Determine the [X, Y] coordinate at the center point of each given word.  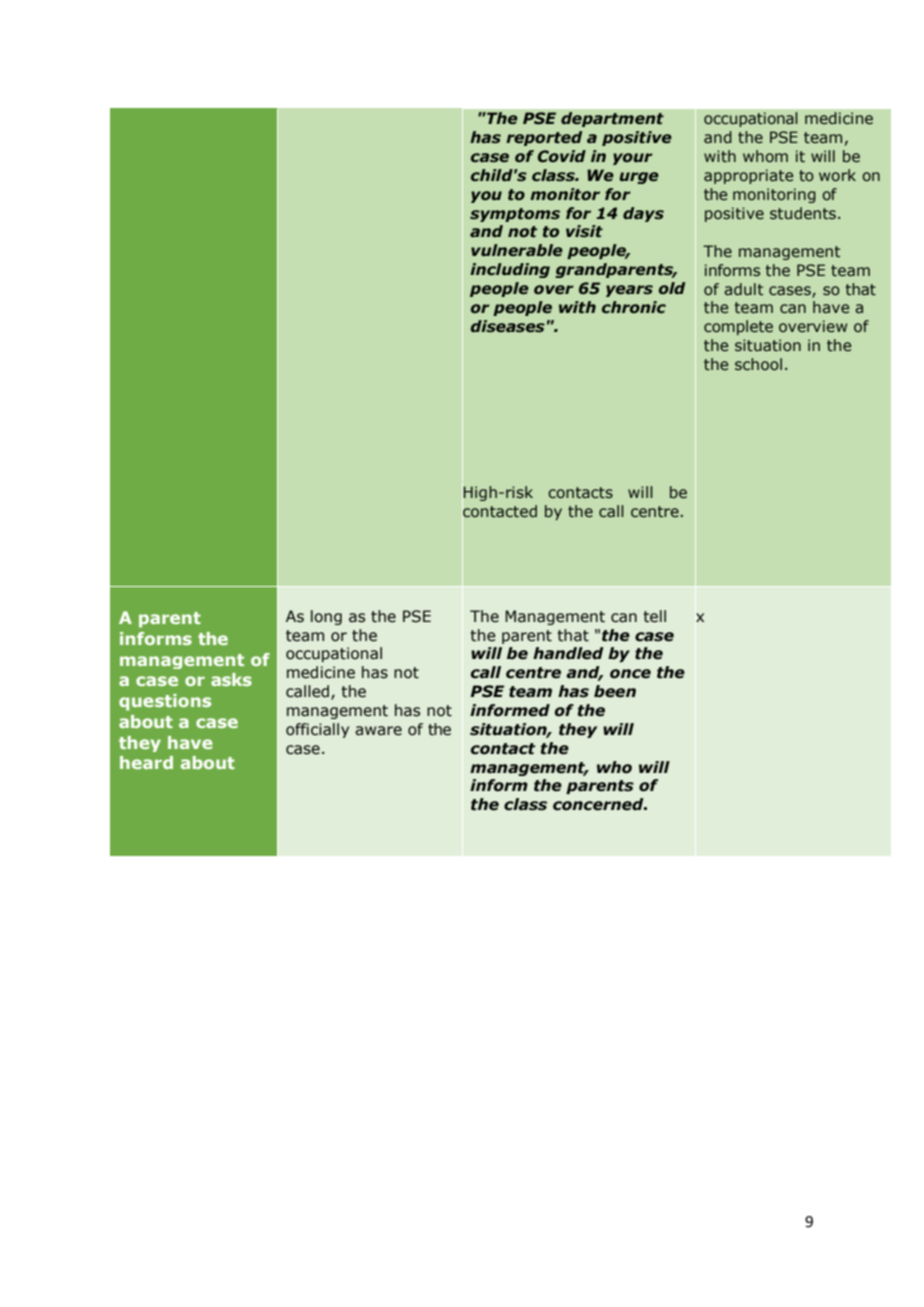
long [326, 617]
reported [544, 138]
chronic [634, 307]
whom [765, 156]
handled [568, 653]
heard [146, 762]
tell [654, 616]
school [758, 364]
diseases [508, 326]
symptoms [515, 215]
